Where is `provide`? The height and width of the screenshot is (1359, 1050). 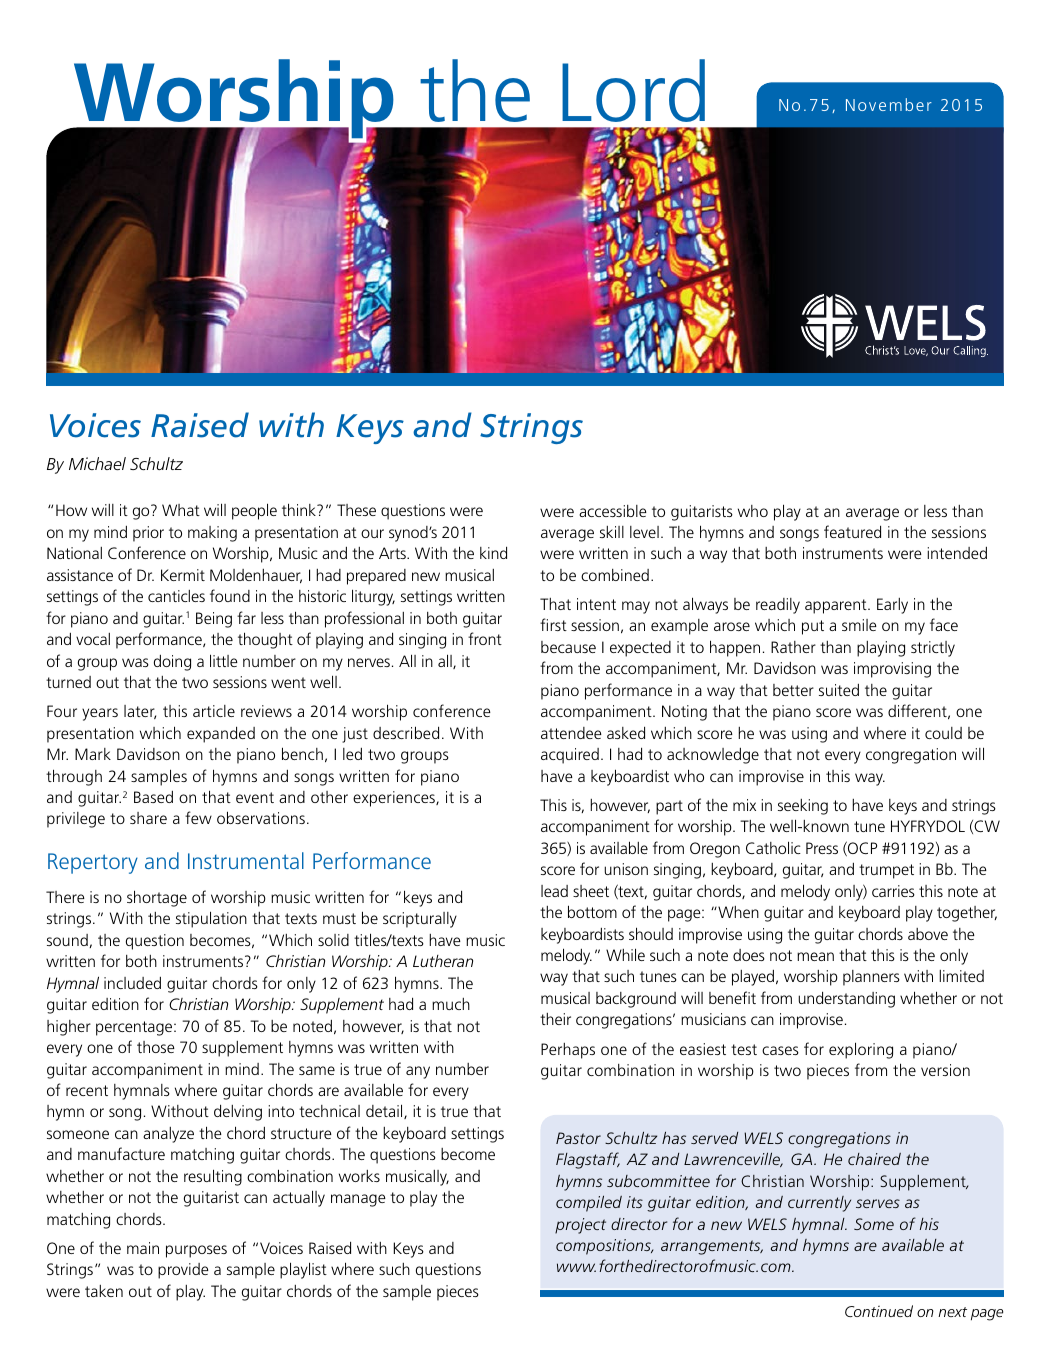
provide is located at coordinates (183, 1271).
